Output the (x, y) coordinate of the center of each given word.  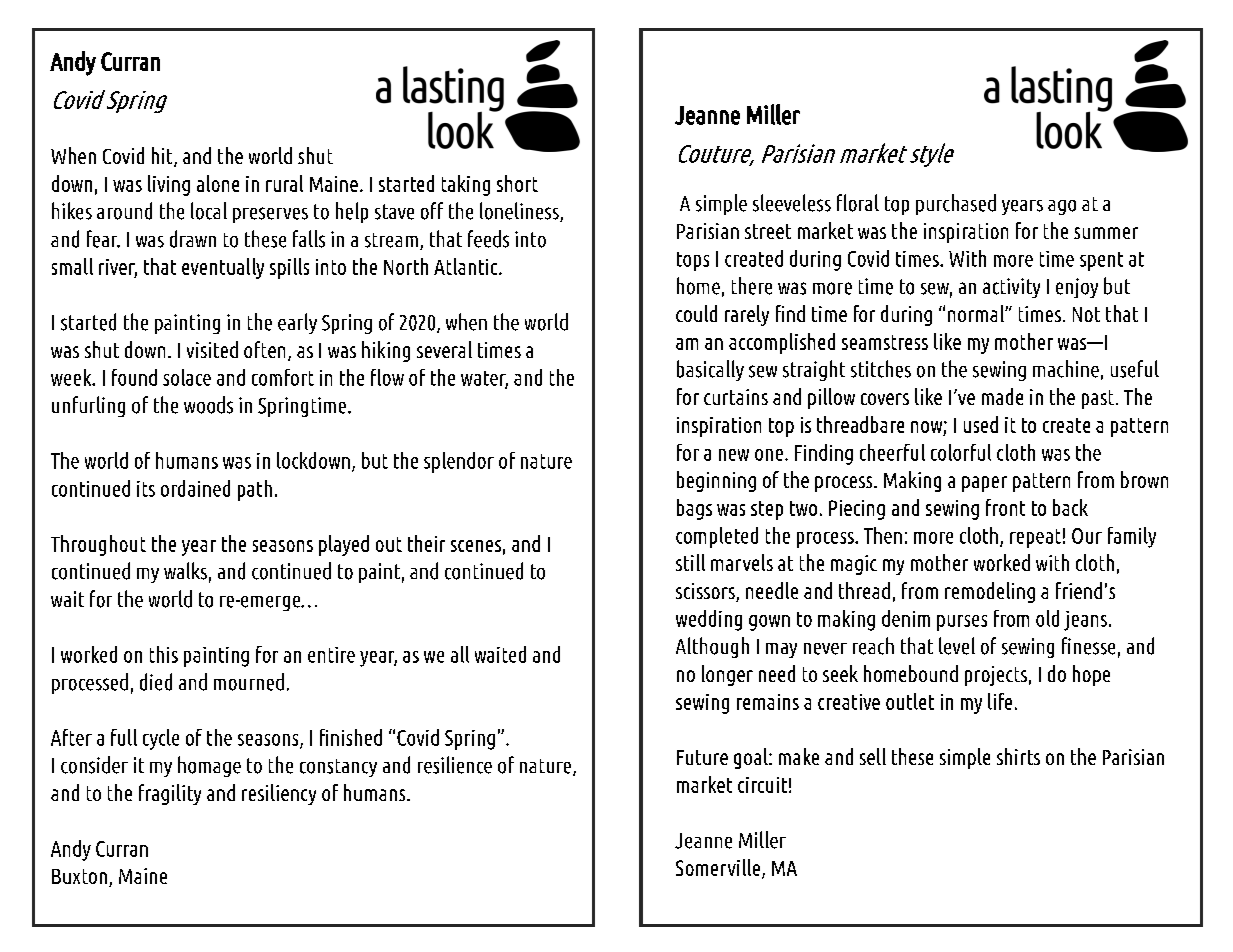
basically (710, 370)
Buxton (79, 876)
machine (1066, 369)
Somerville (718, 867)
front (1005, 507)
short (517, 183)
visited (212, 349)
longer (727, 675)
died (156, 682)
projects (996, 676)
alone (218, 183)
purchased (956, 204)
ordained (195, 488)
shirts (1018, 756)
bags (694, 509)
